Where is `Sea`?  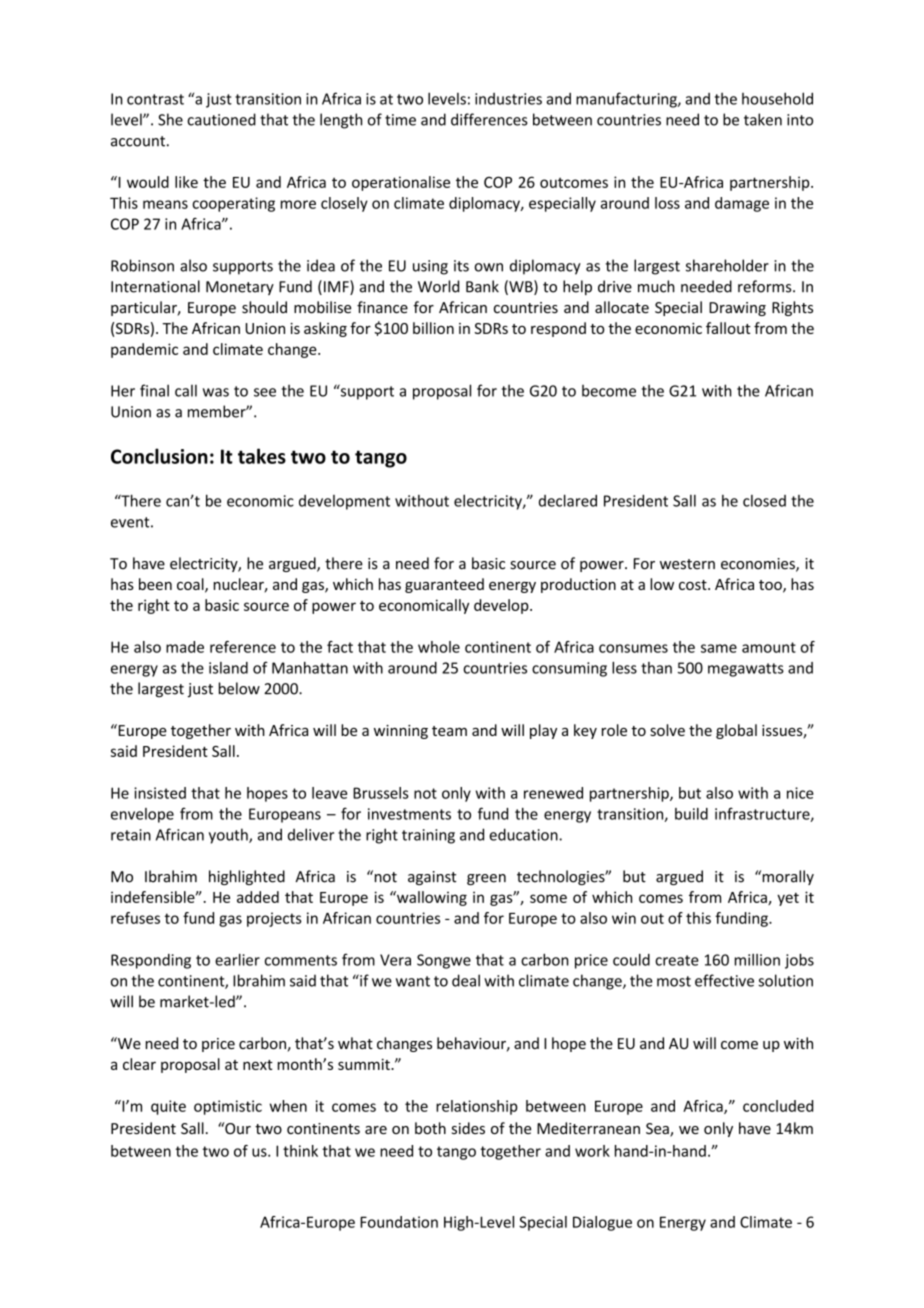
Sea is located at coordinates (658, 1130).
